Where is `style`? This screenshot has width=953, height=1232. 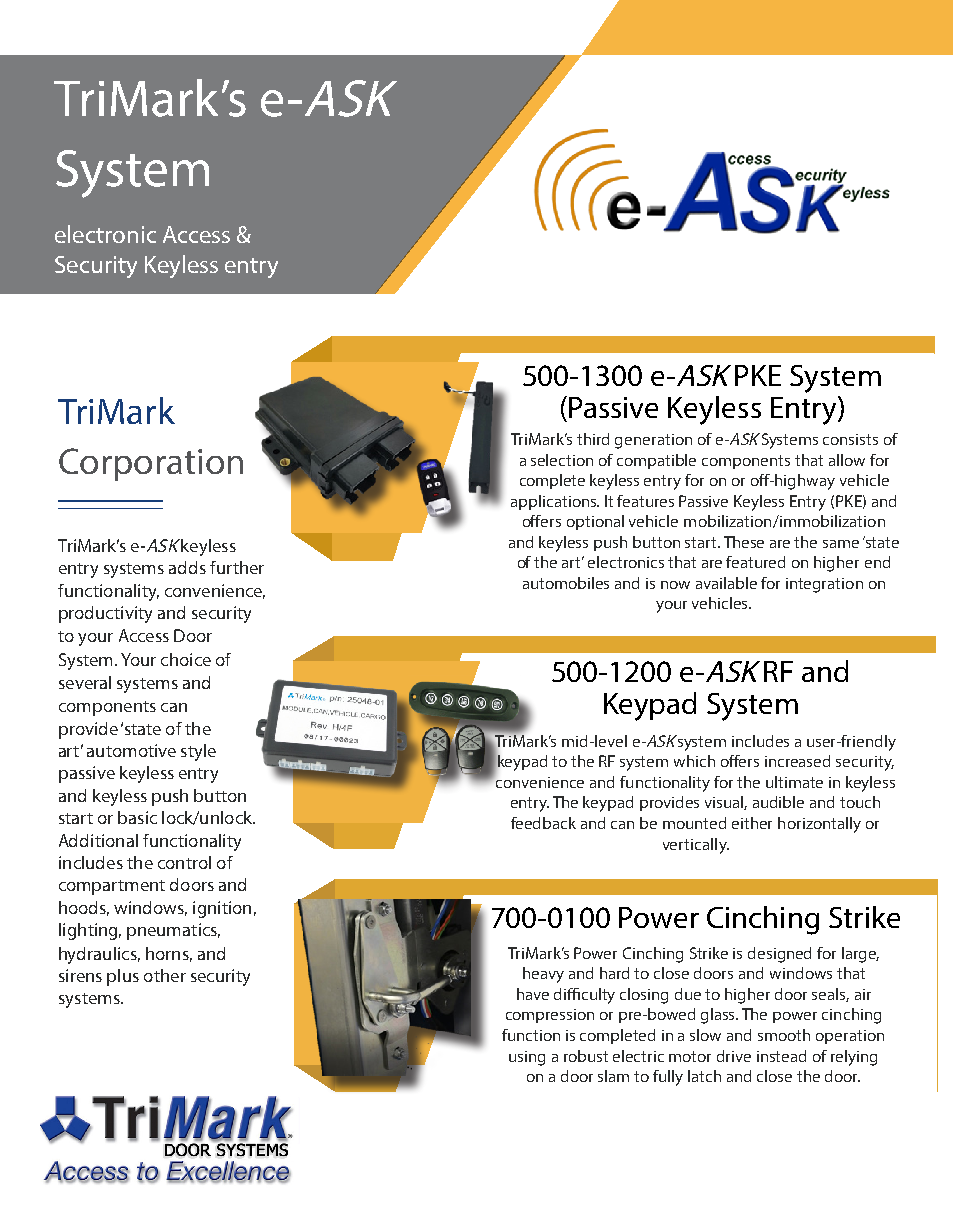 style is located at coordinates (198, 752).
